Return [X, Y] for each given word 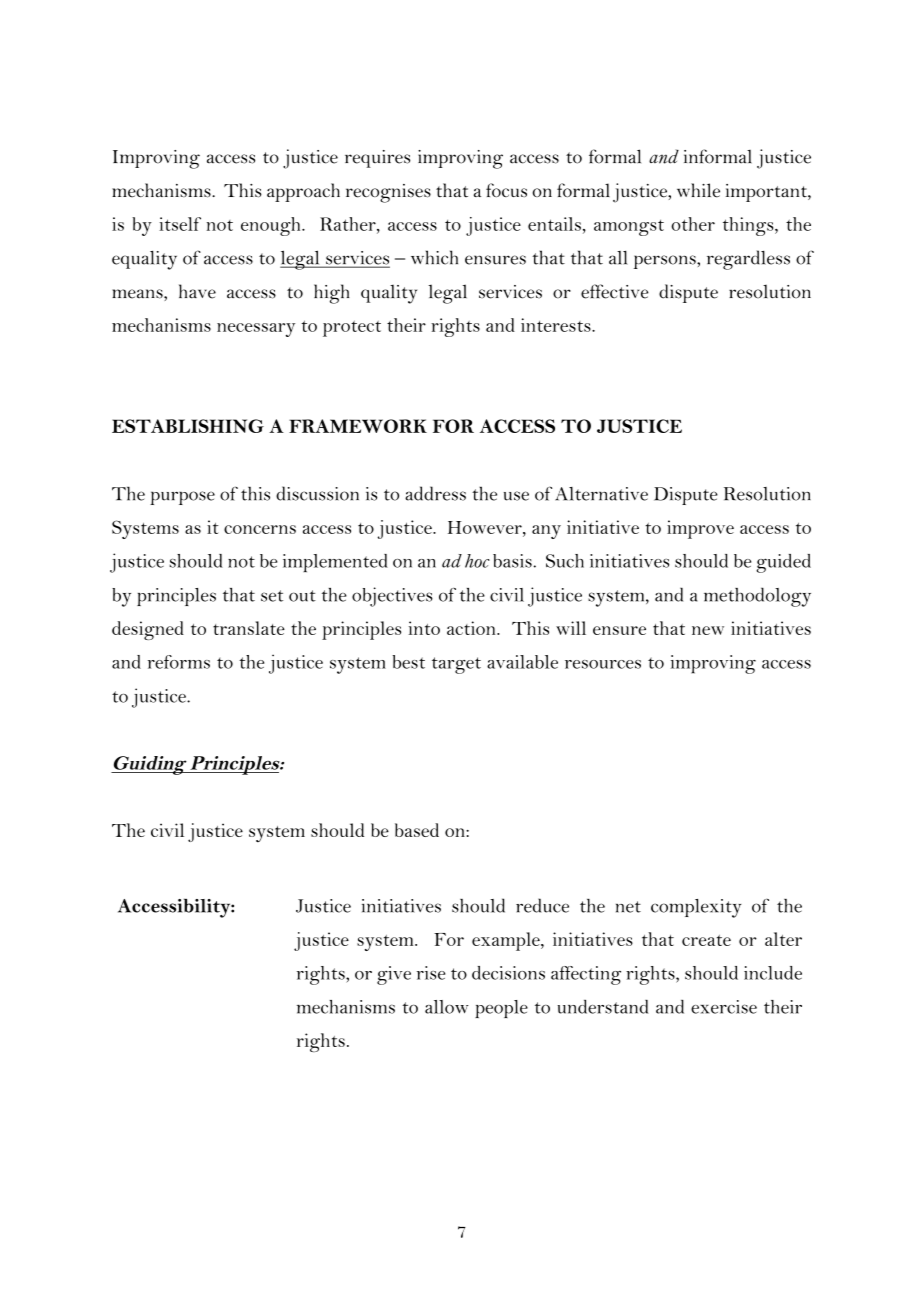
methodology [757, 597]
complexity [696, 908]
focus [506, 190]
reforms [179, 662]
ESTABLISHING [188, 426]
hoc [477, 561]
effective [615, 291]
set [272, 596]
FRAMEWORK [358, 426]
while [698, 190]
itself [180, 224]
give [394, 975]
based [417, 830]
